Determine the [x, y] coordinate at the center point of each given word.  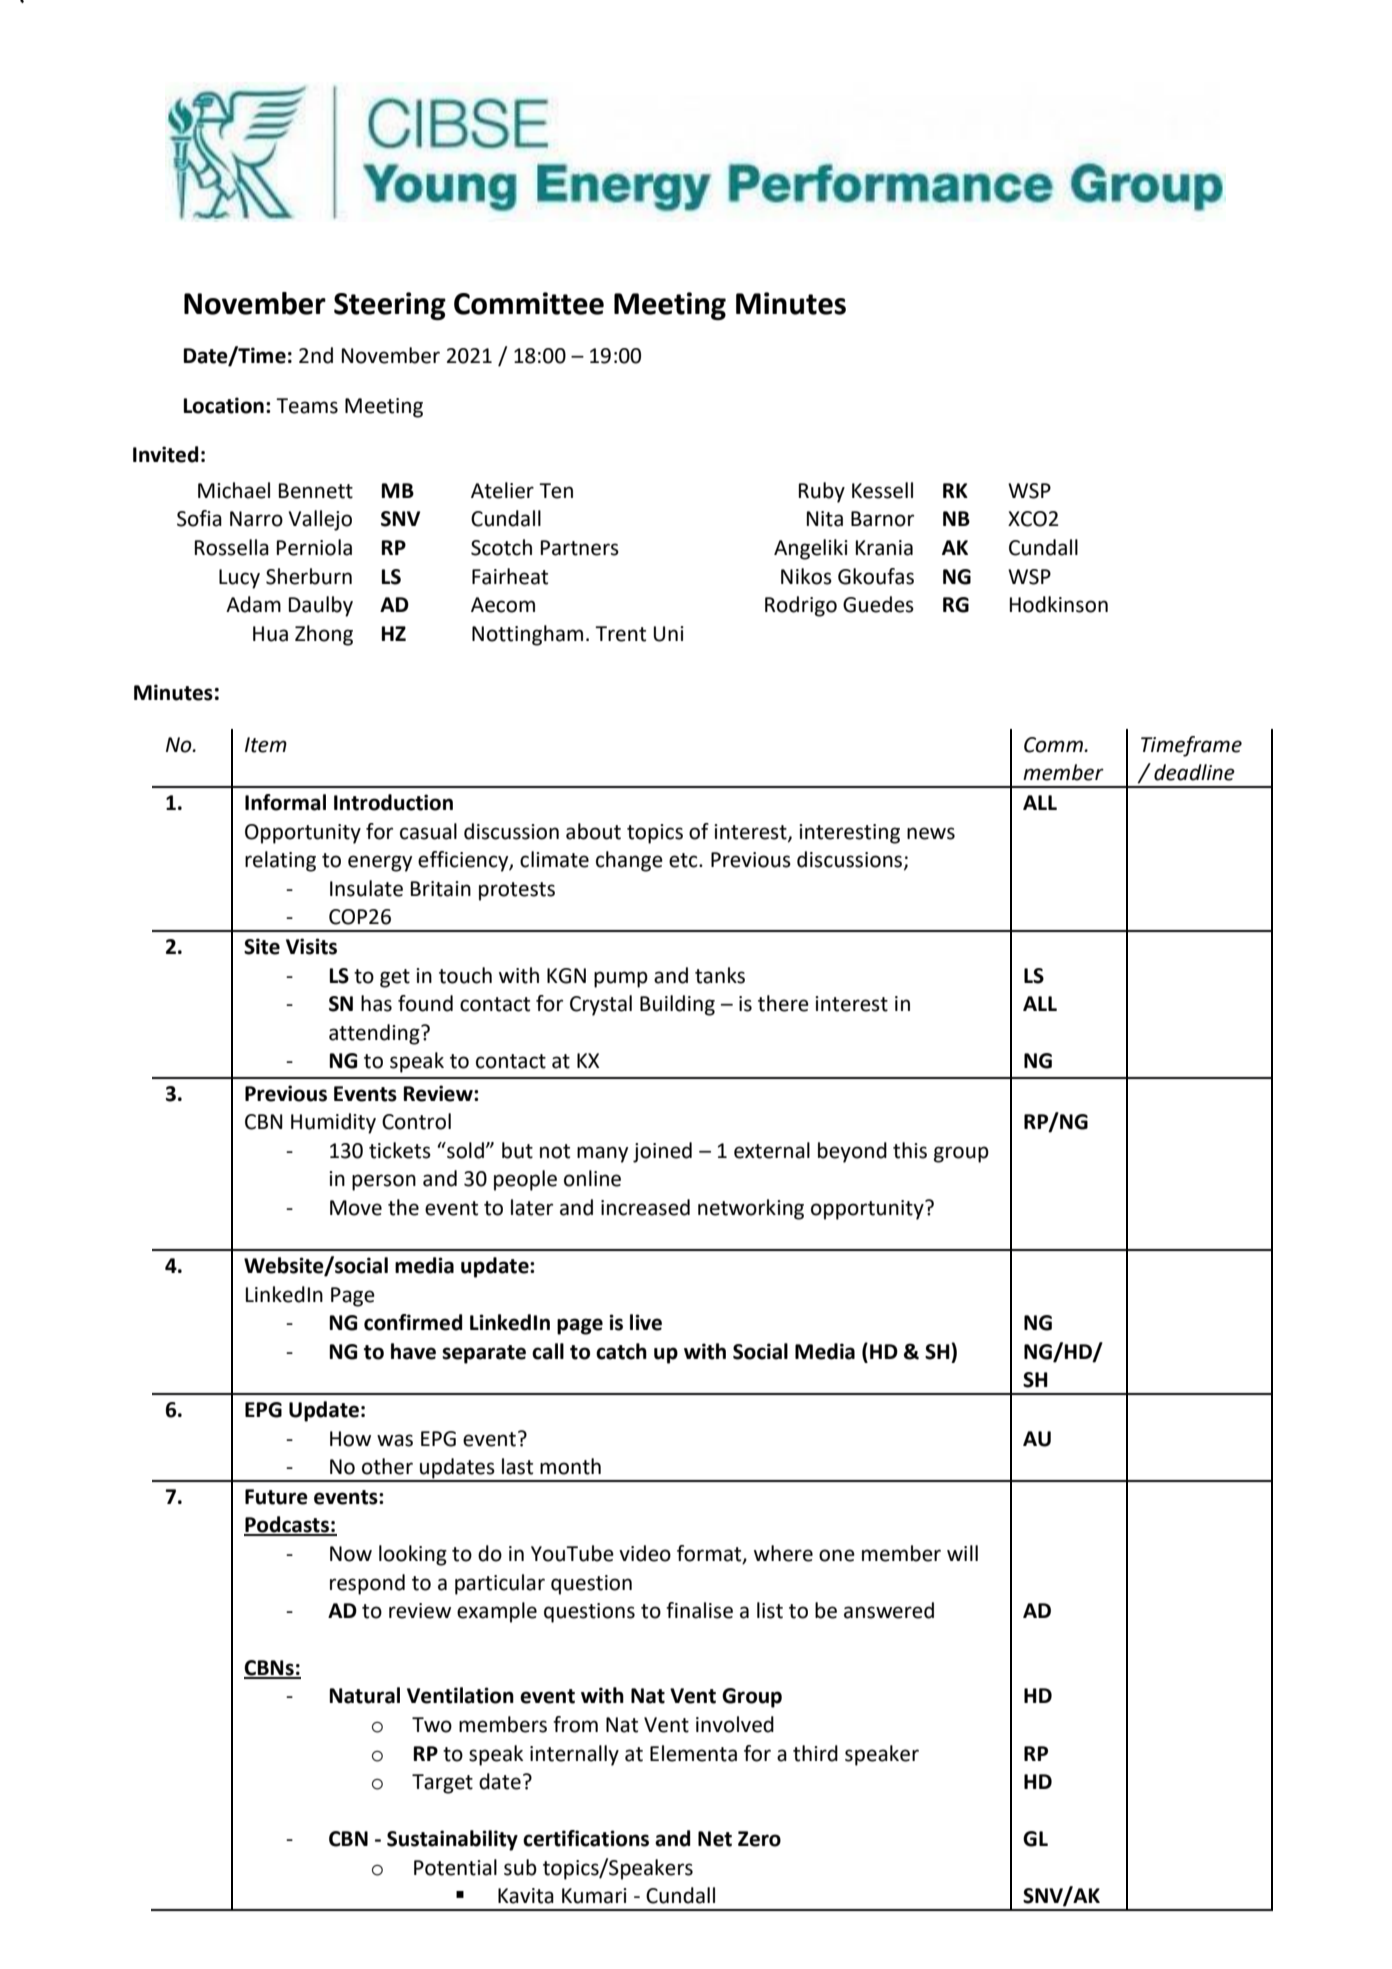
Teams [307, 406]
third [815, 1753]
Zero [759, 1839]
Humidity [333, 1123]
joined [662, 1152]
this [910, 1150]
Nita [825, 519]
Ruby [822, 492]
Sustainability [452, 1840]
